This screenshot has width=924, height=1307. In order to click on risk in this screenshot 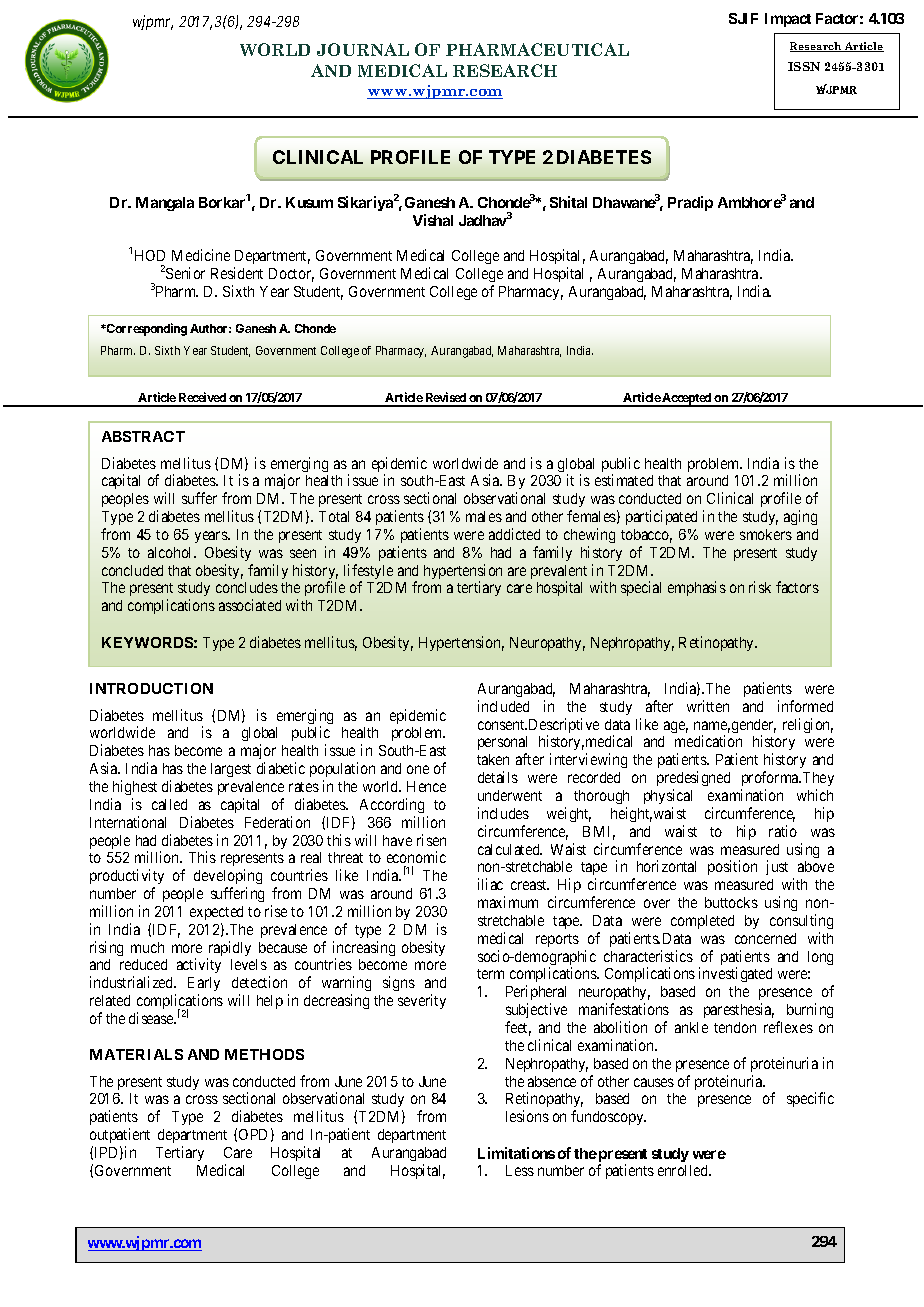, I will do `click(760, 587)`.
